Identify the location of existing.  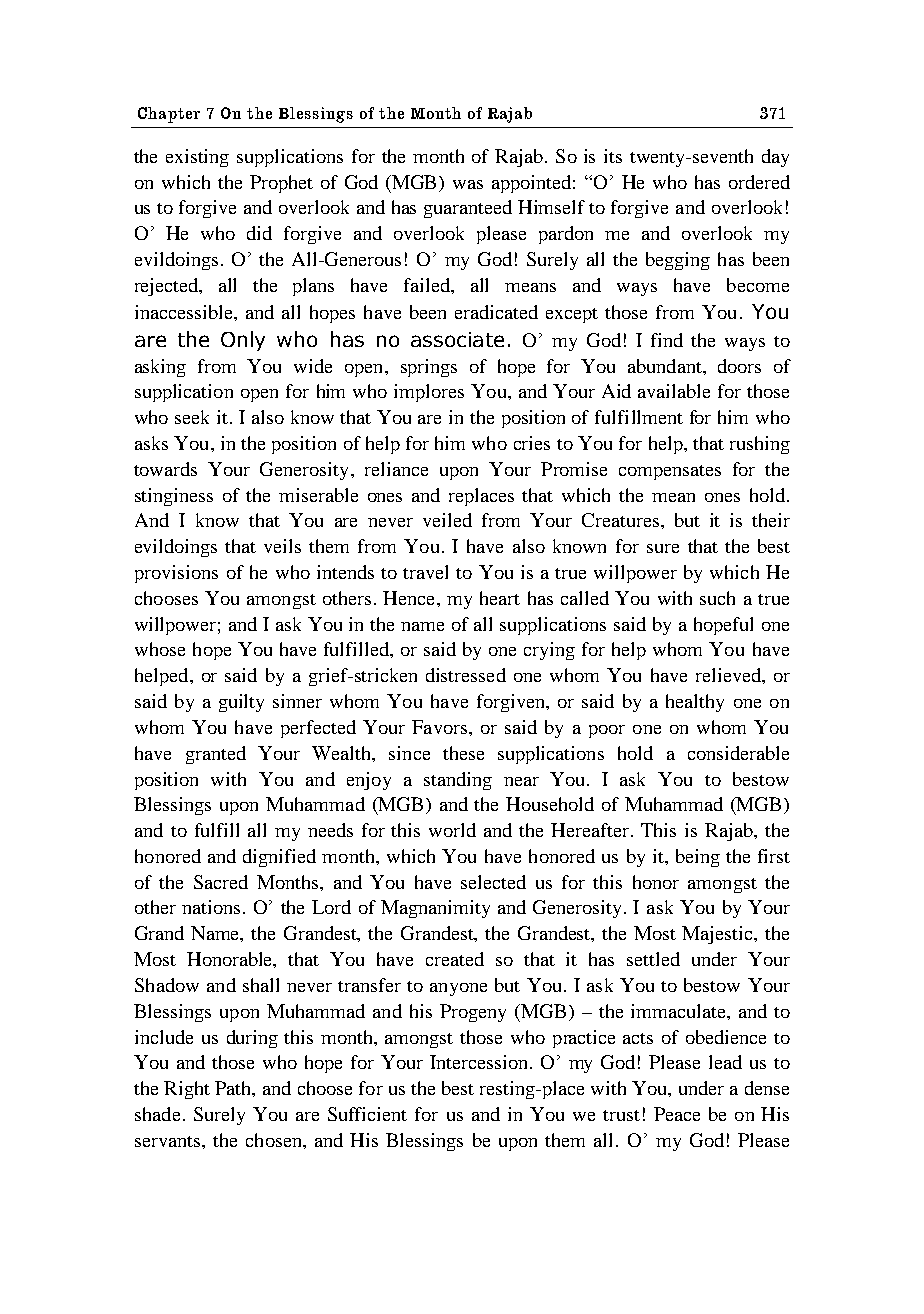
(197, 158).
